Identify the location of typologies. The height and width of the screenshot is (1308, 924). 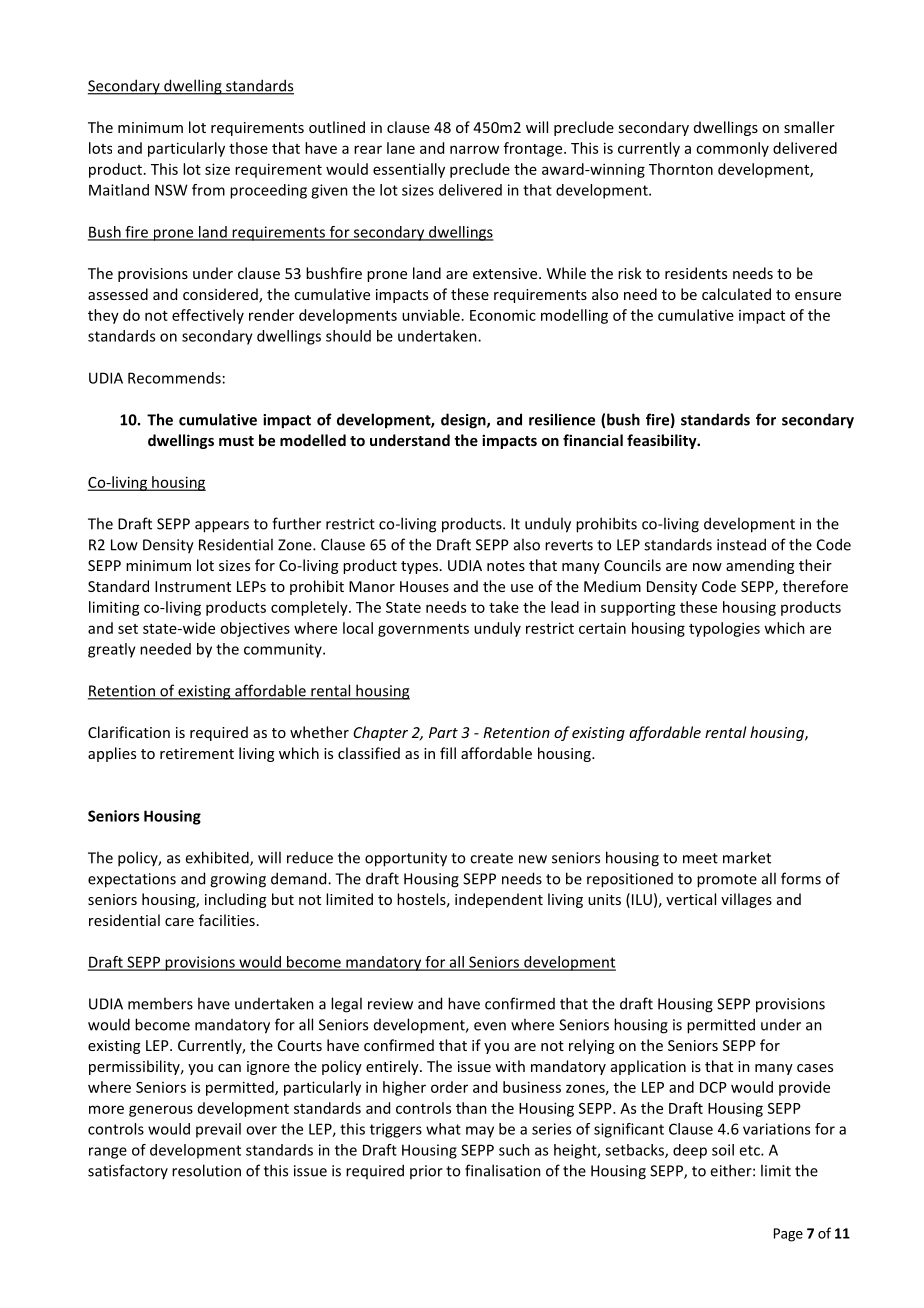
(724, 629).
